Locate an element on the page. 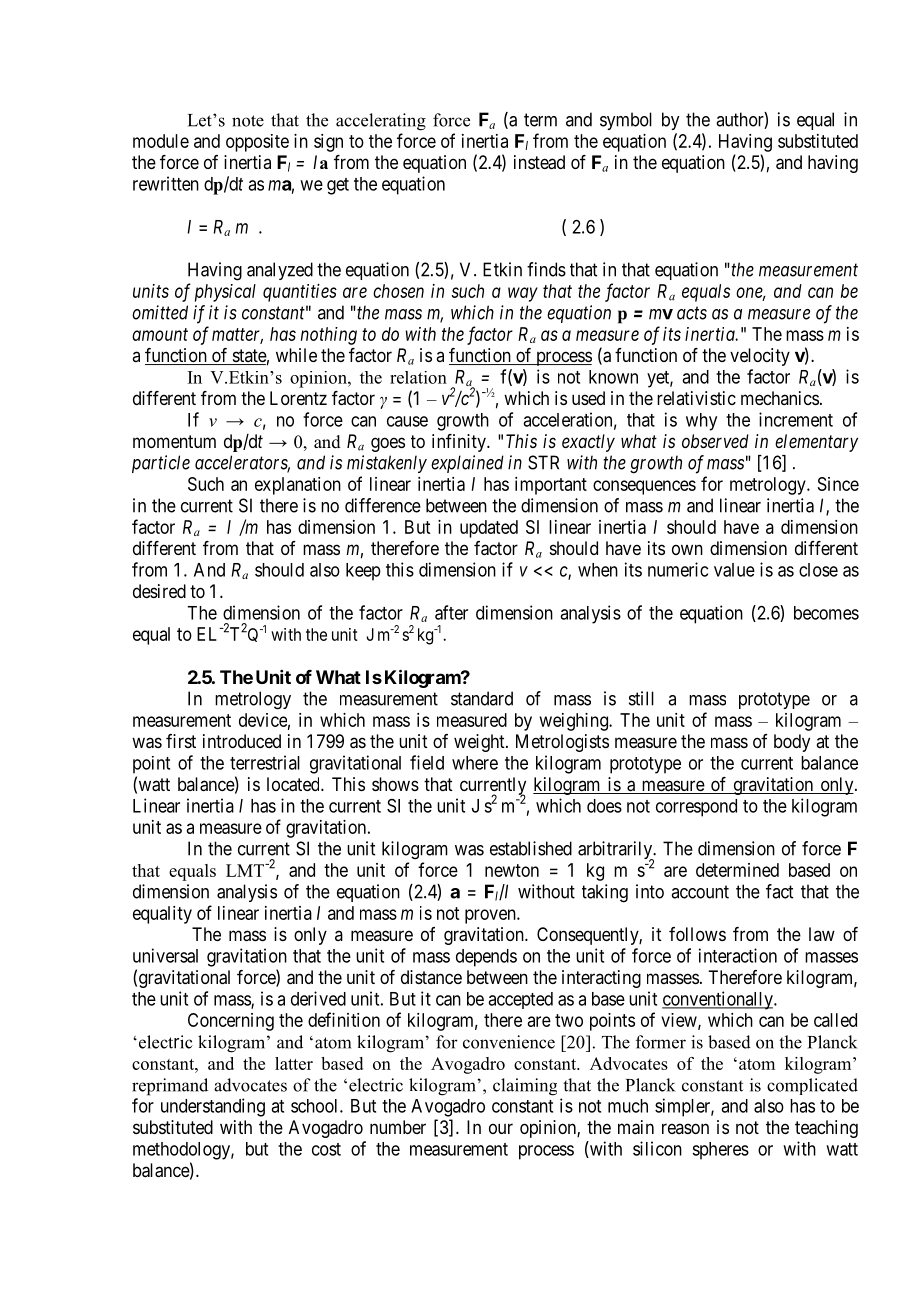 The height and width of the page is (1308, 924). explained is located at coordinates (467, 464).
